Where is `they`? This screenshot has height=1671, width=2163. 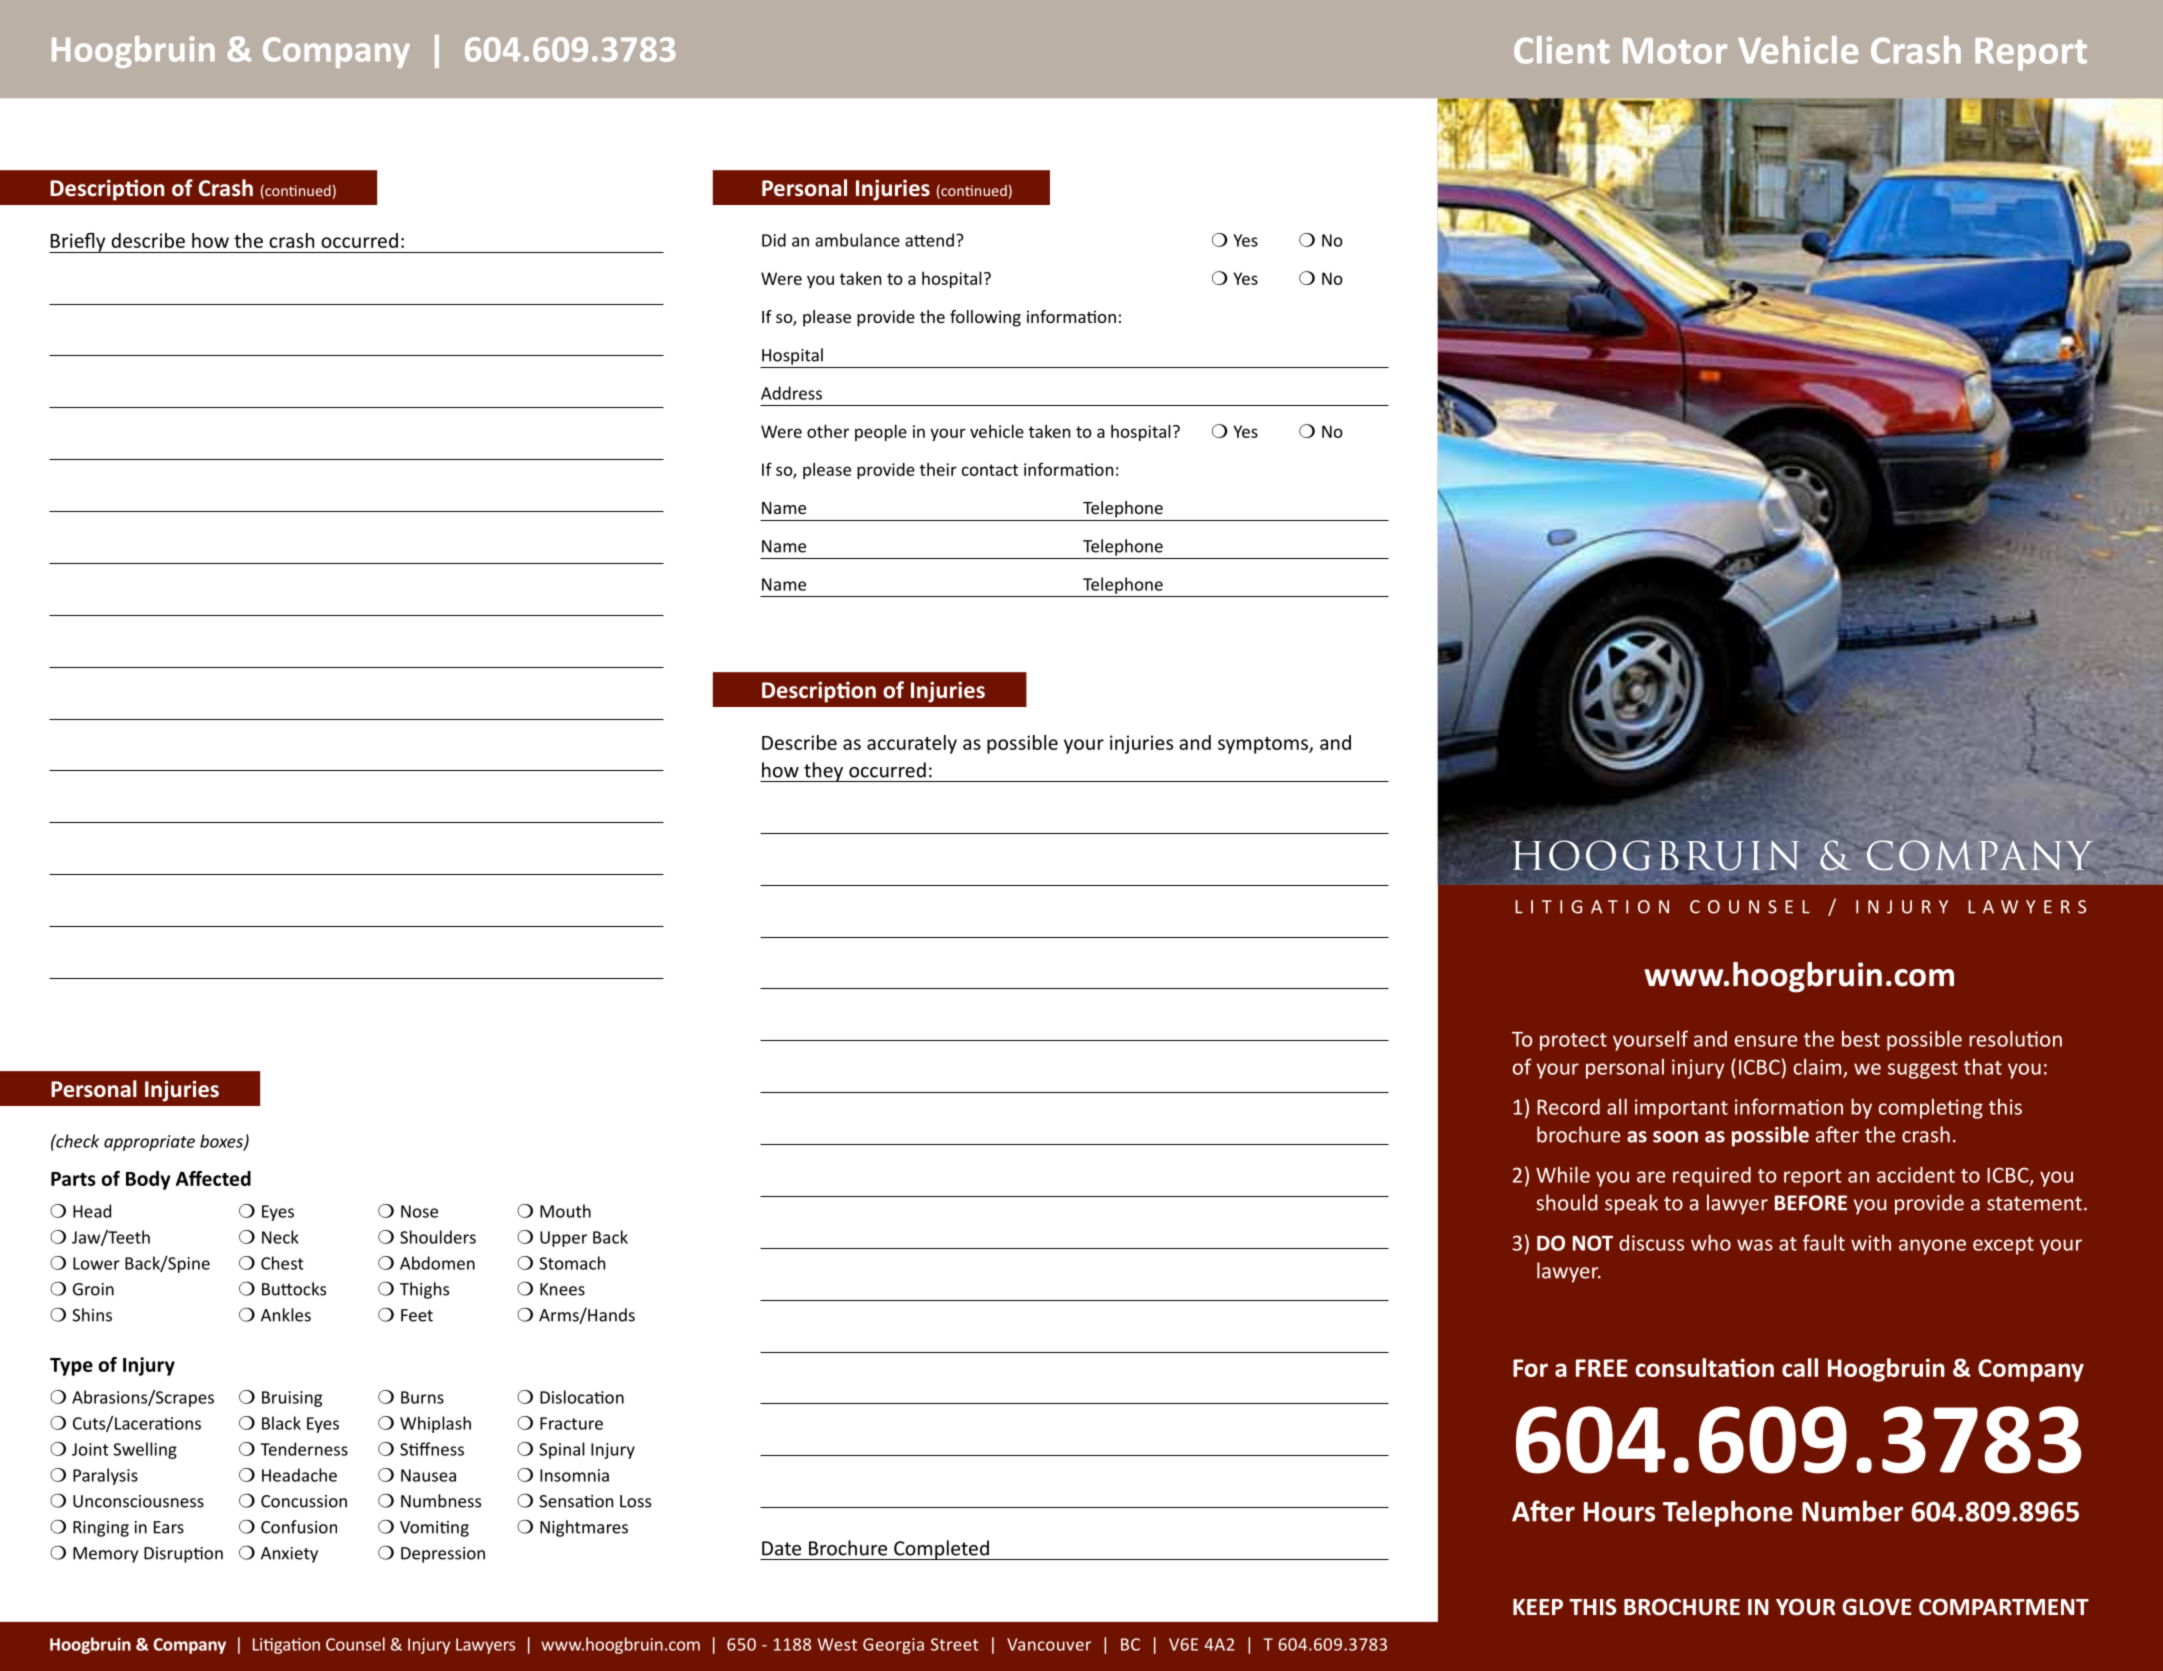 they is located at coordinates (824, 772).
